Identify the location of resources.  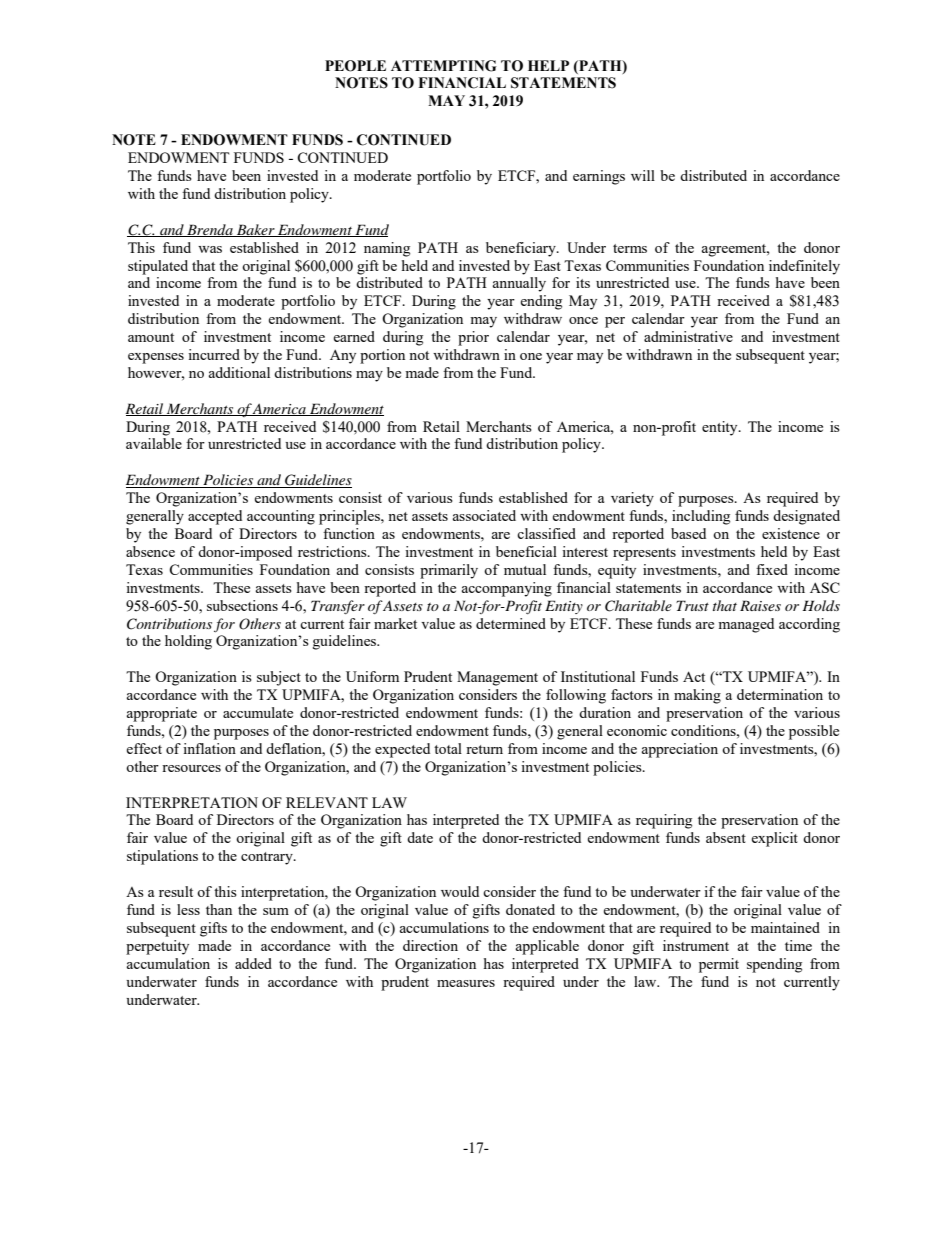
(191, 768).
